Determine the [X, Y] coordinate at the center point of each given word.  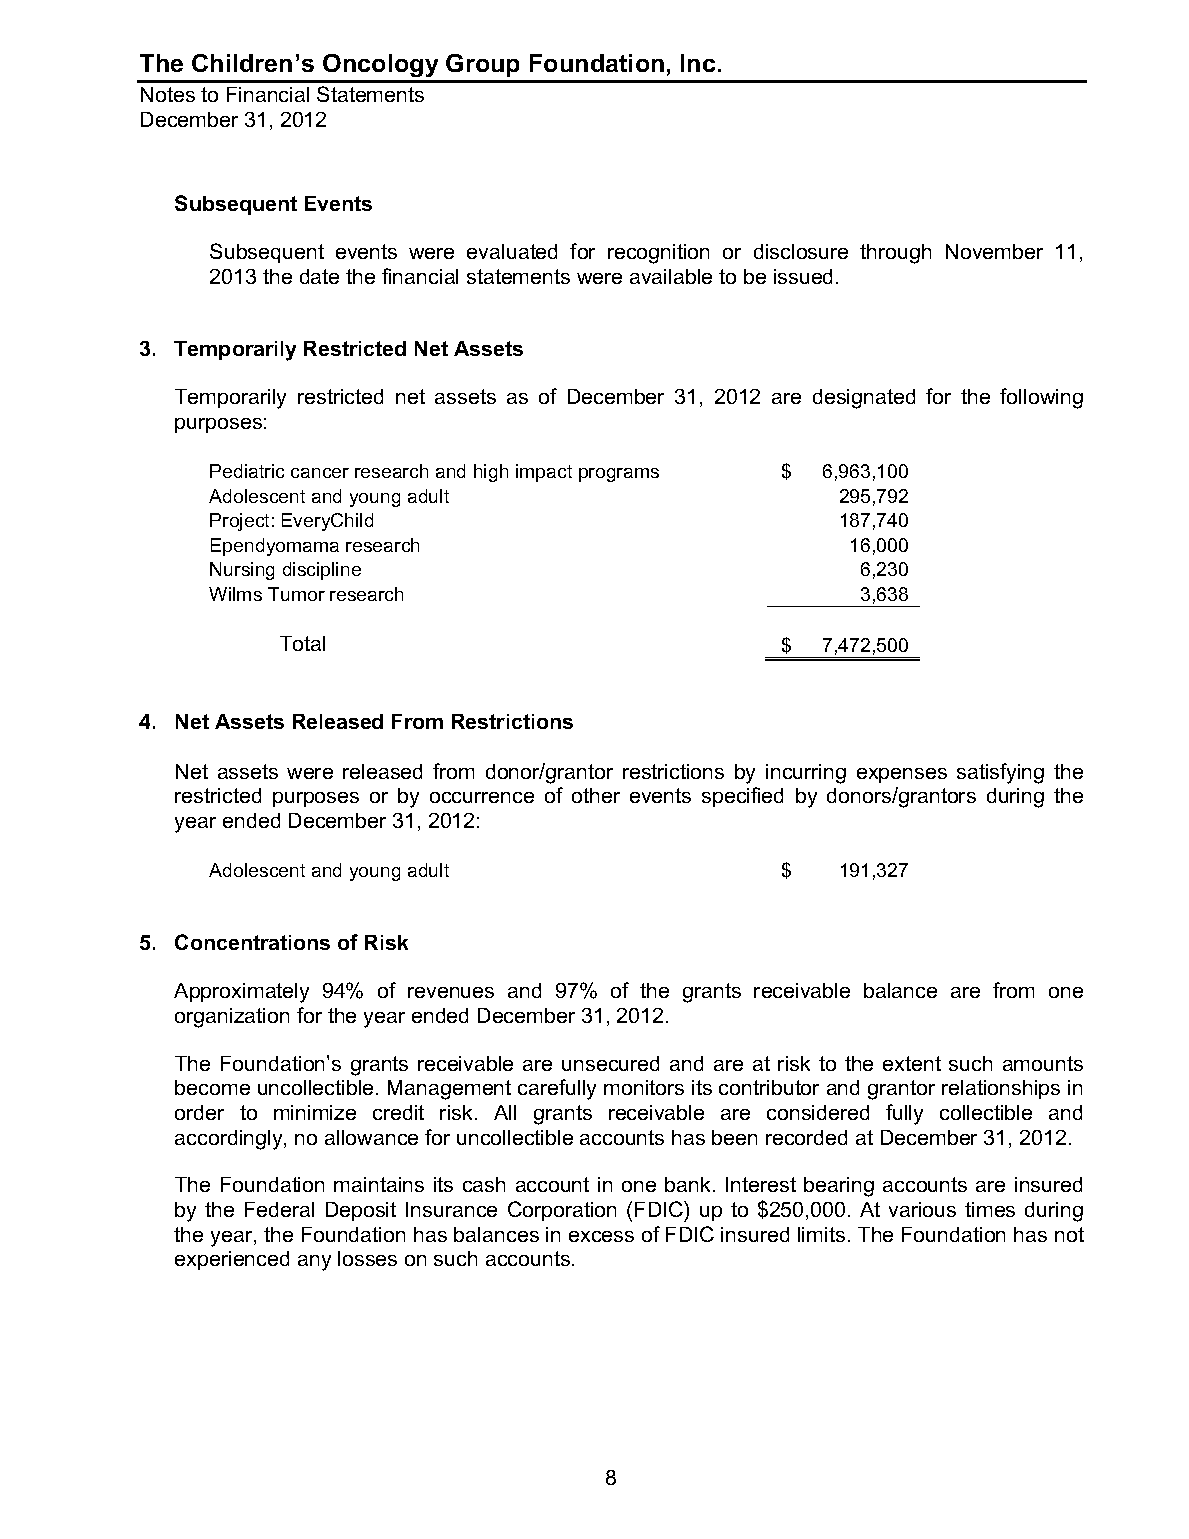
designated [864, 399]
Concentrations [252, 942]
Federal [279, 1209]
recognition [658, 254]
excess [601, 1236]
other [596, 795]
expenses [902, 775]
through [895, 254]
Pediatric [247, 471]
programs [619, 475]
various [922, 1209]
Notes [168, 94]
